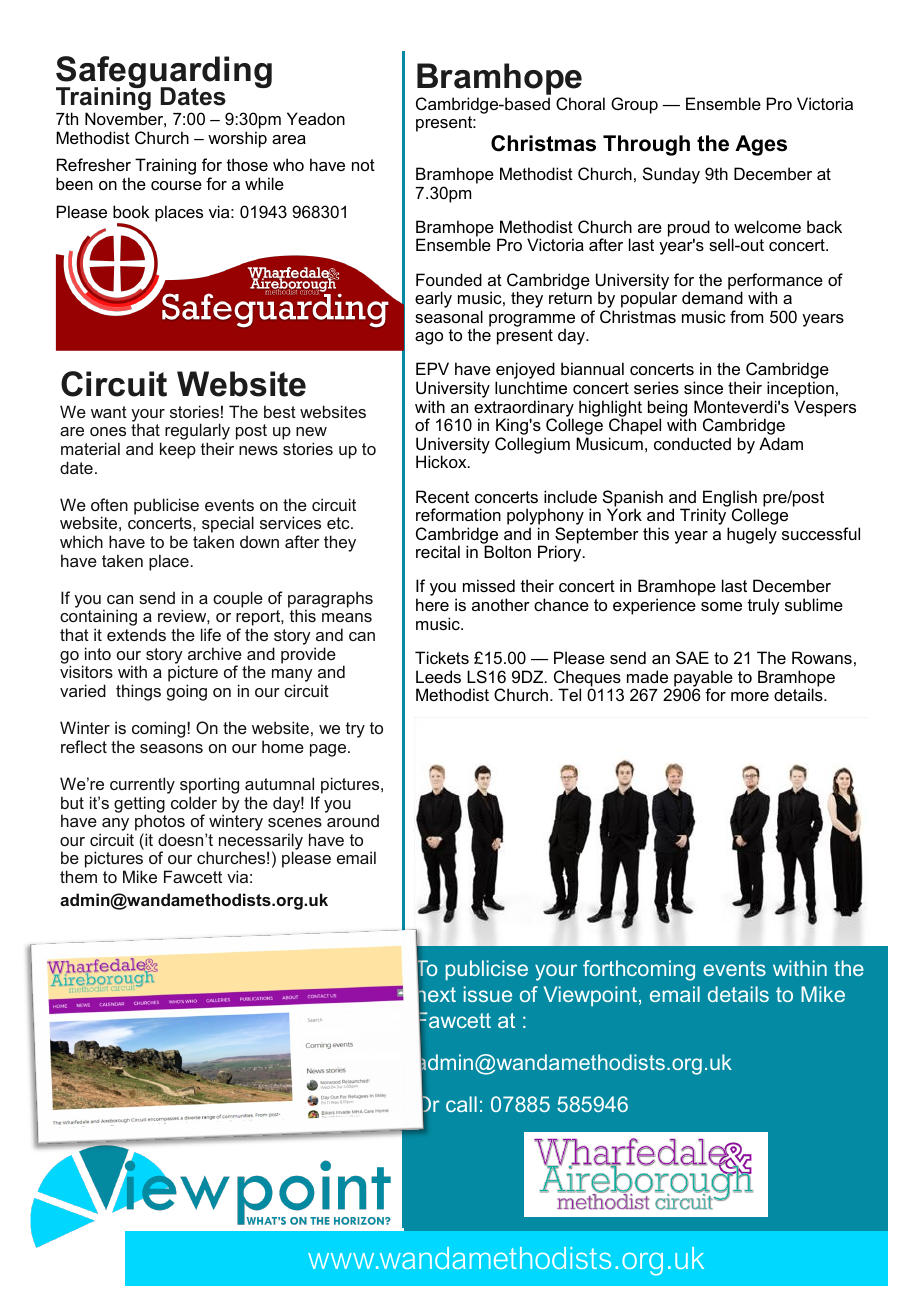 The height and width of the screenshot is (1308, 924). What do you see at coordinates (580, 103) in the screenshot?
I see `Choral` at bounding box center [580, 103].
